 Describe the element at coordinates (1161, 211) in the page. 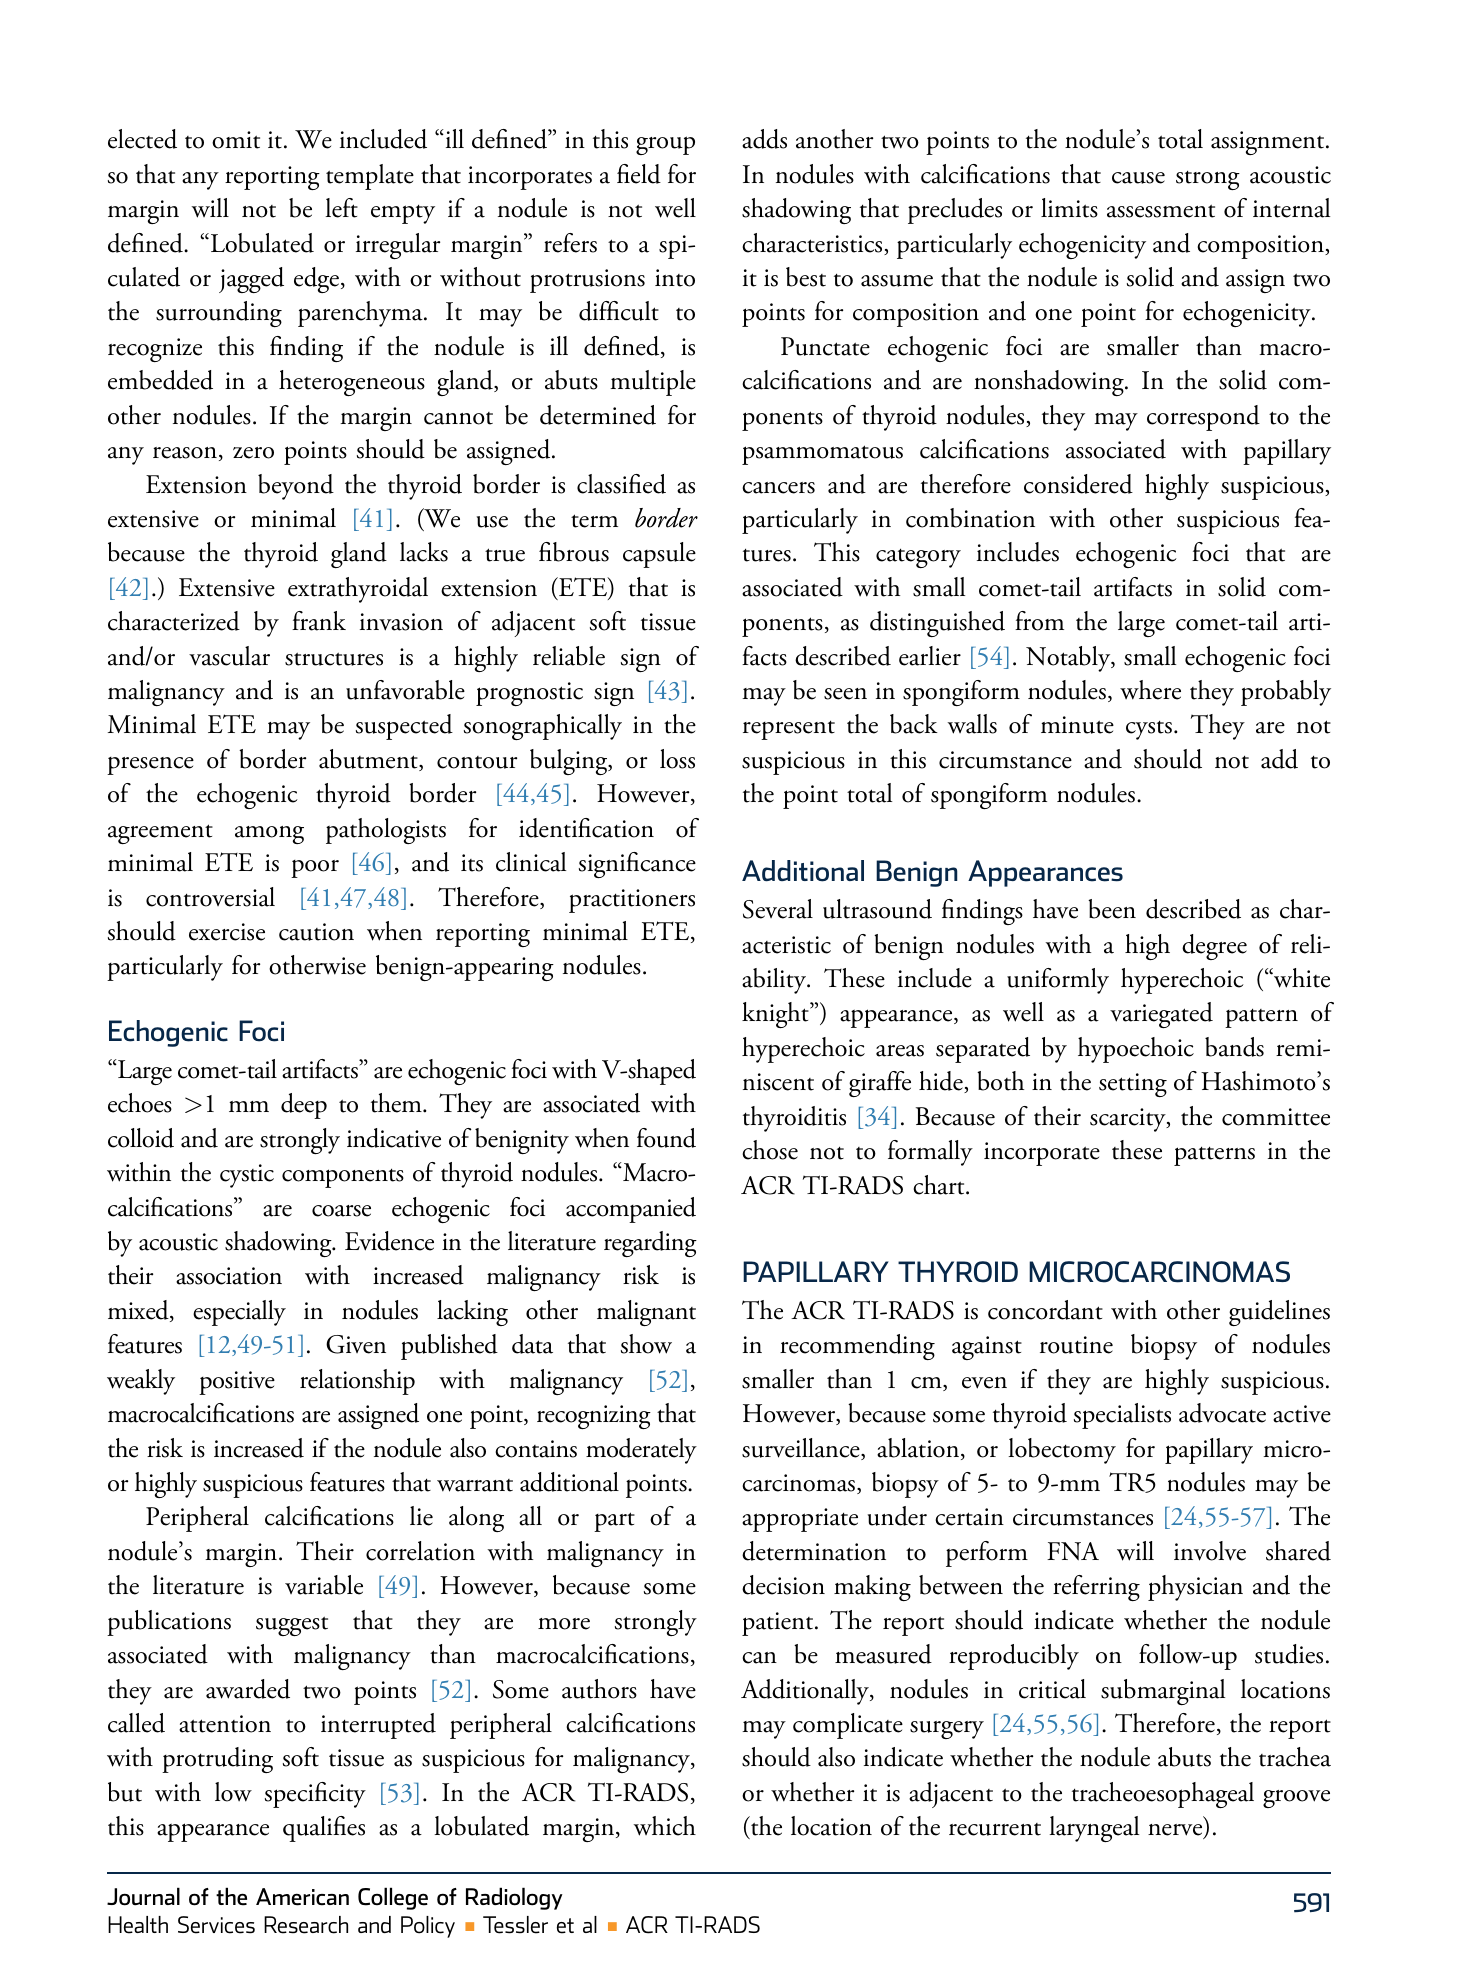

I see `assessment` at that location.
